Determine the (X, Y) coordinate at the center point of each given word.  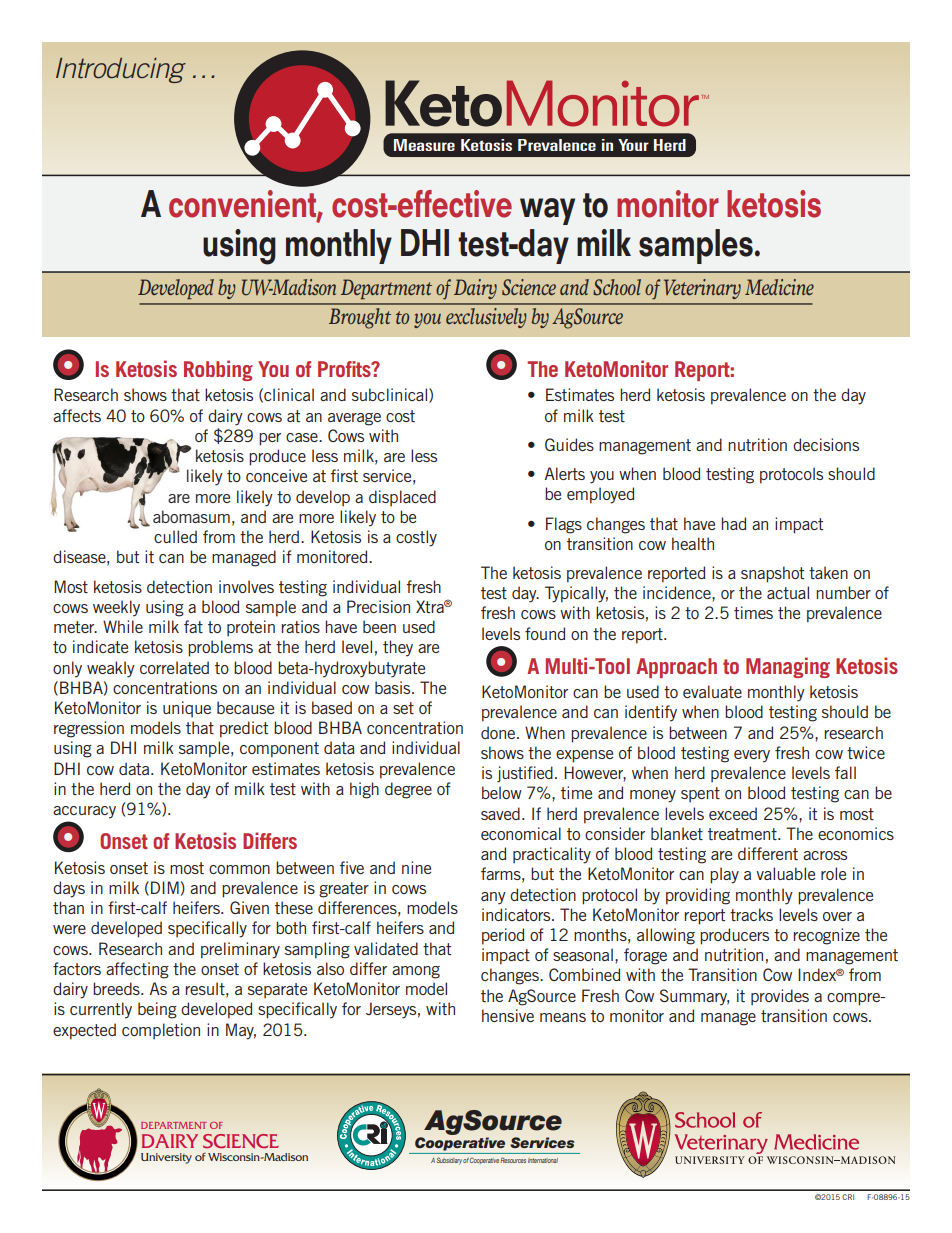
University (166, 1158)
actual (788, 592)
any (493, 898)
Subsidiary (449, 1161)
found (545, 633)
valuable (785, 873)
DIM (165, 887)
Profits (345, 369)
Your (633, 145)
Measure (424, 145)
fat (193, 626)
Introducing (121, 70)
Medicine (779, 287)
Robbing (218, 370)
